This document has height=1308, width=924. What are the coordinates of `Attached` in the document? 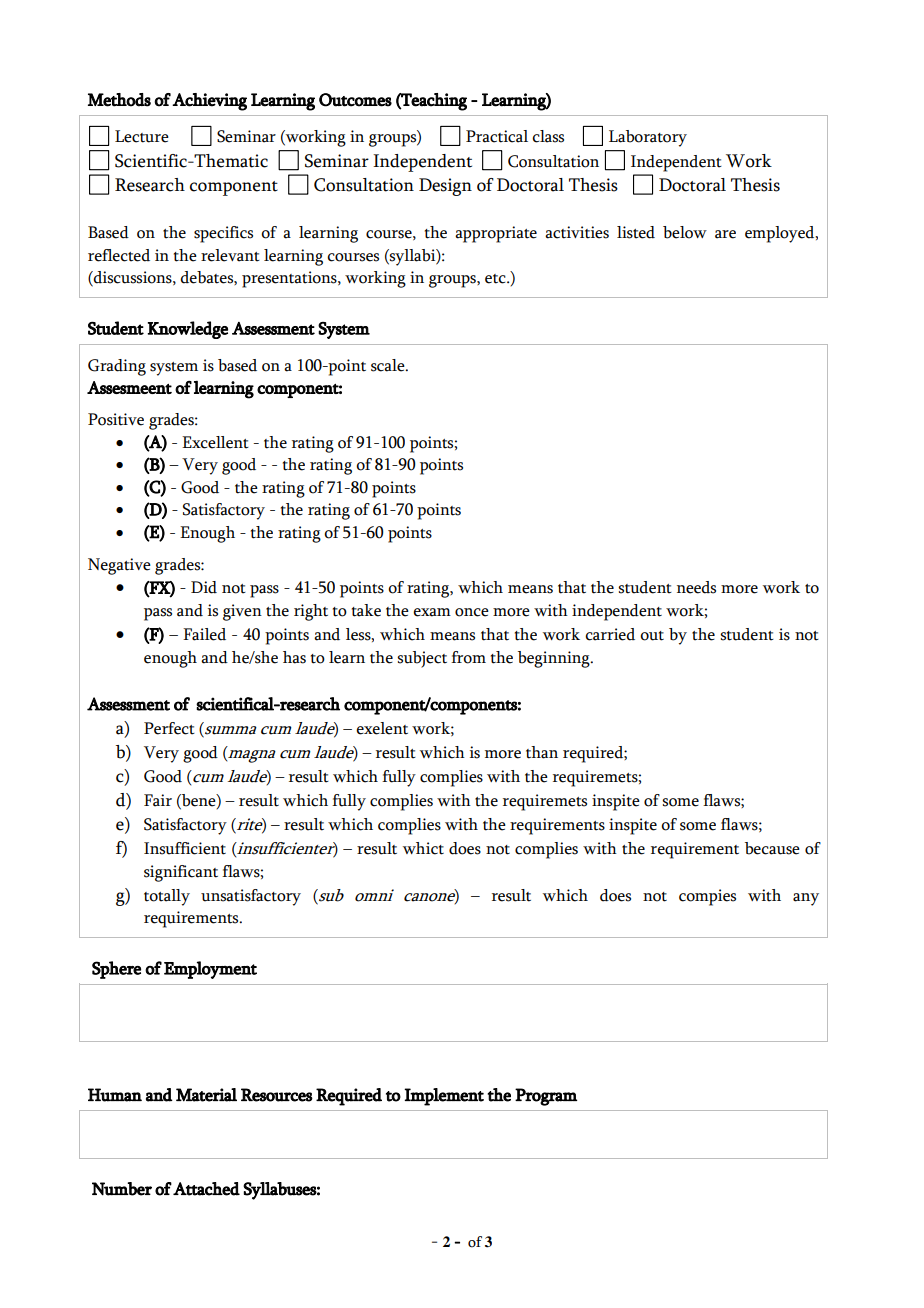 It's located at (206, 1189).
